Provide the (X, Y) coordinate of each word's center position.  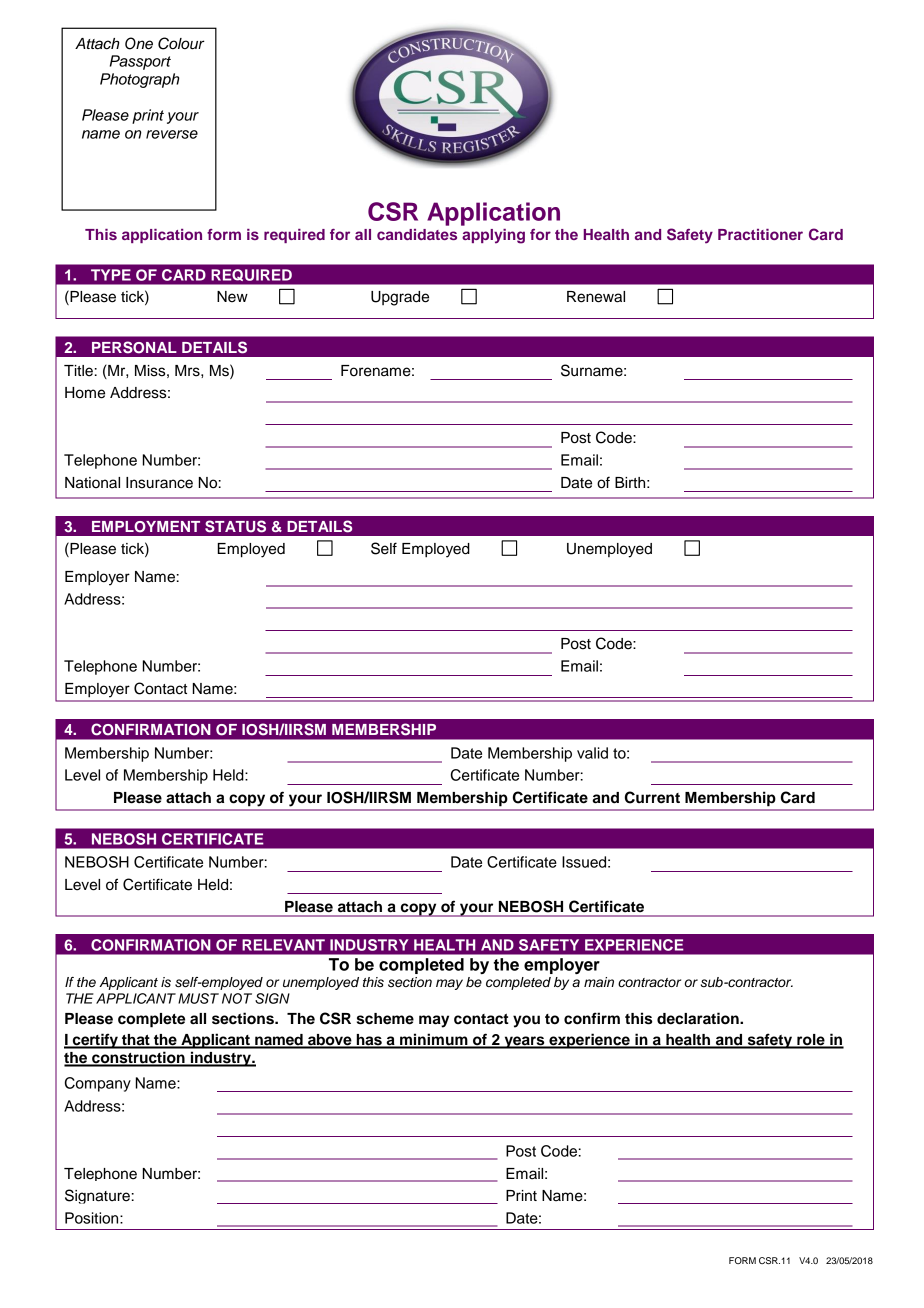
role (811, 1041)
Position (93, 1218)
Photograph (139, 80)
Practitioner (760, 234)
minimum (434, 1040)
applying (493, 236)
